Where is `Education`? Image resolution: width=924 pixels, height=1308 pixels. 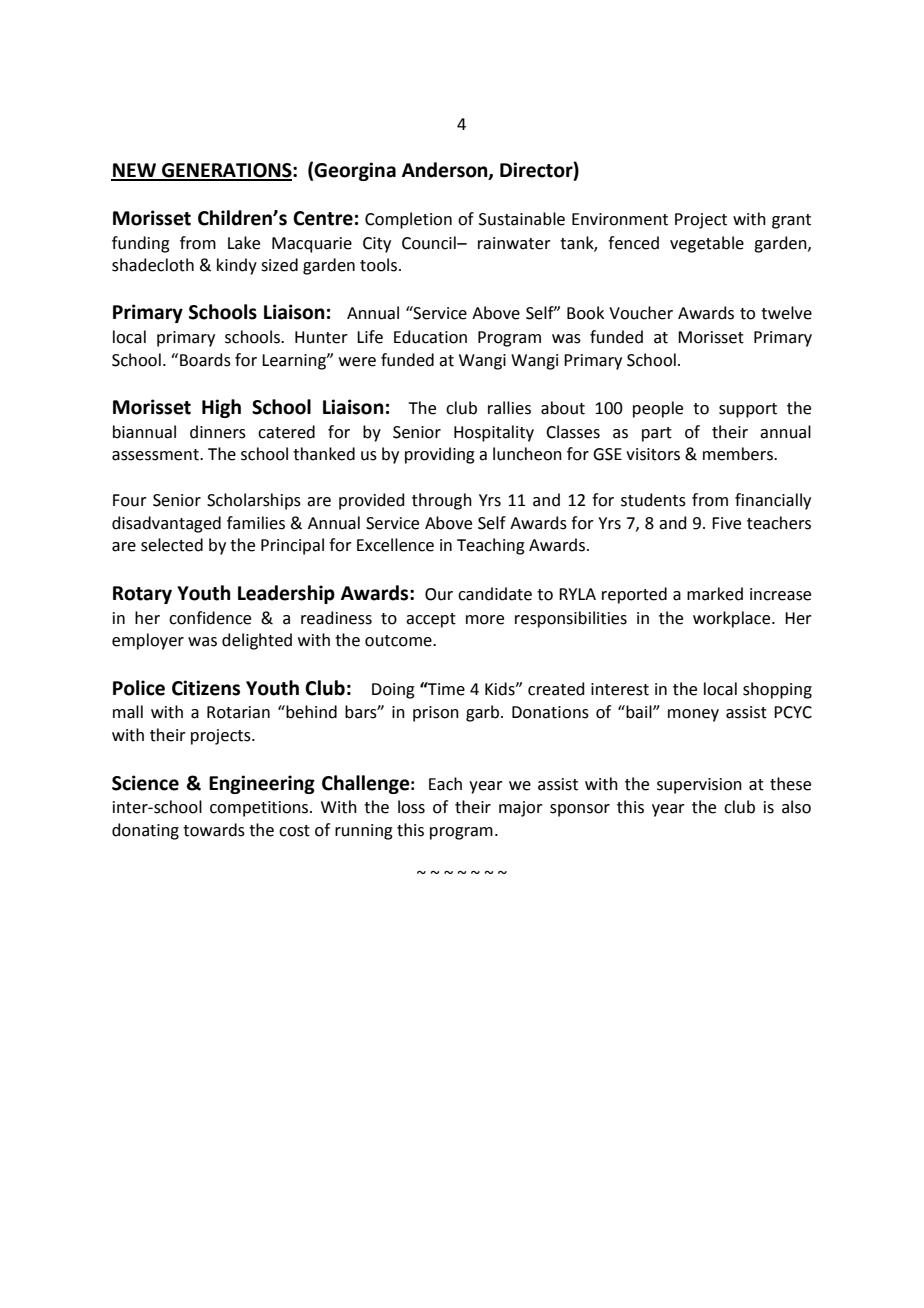 Education is located at coordinates (430, 337).
